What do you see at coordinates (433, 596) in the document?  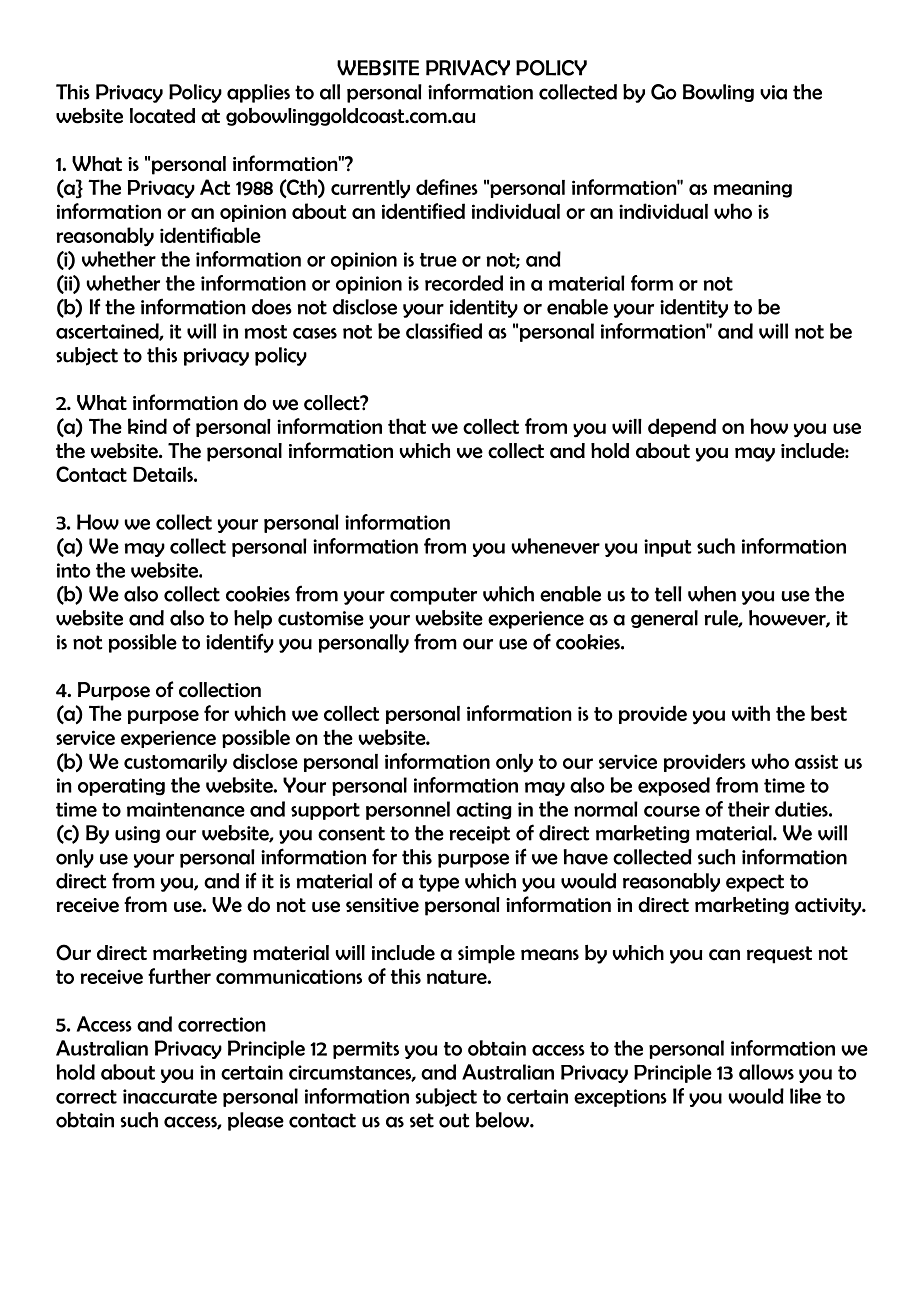 I see `computer` at bounding box center [433, 596].
